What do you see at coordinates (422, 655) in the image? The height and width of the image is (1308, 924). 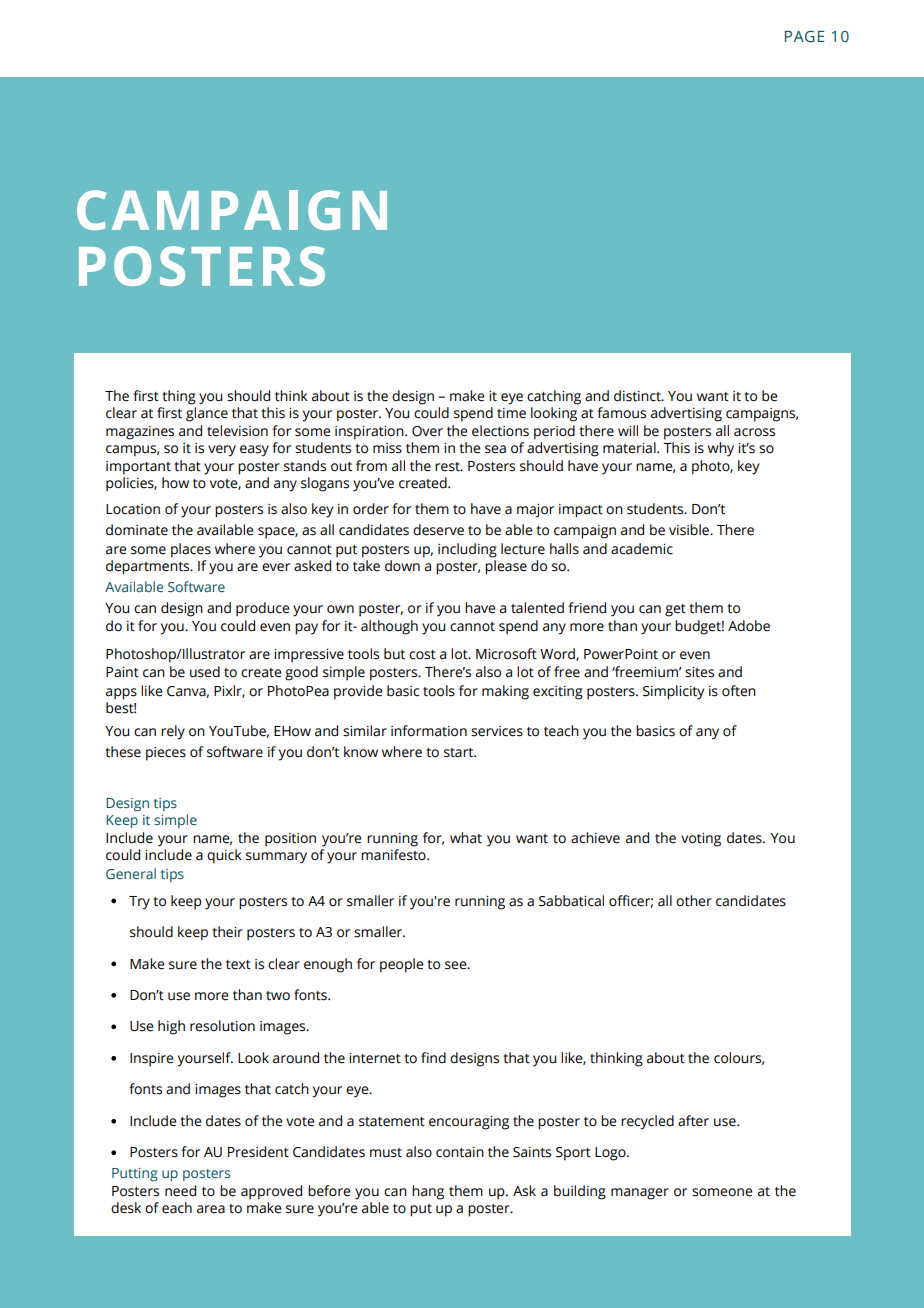 I see `cost` at bounding box center [422, 655].
